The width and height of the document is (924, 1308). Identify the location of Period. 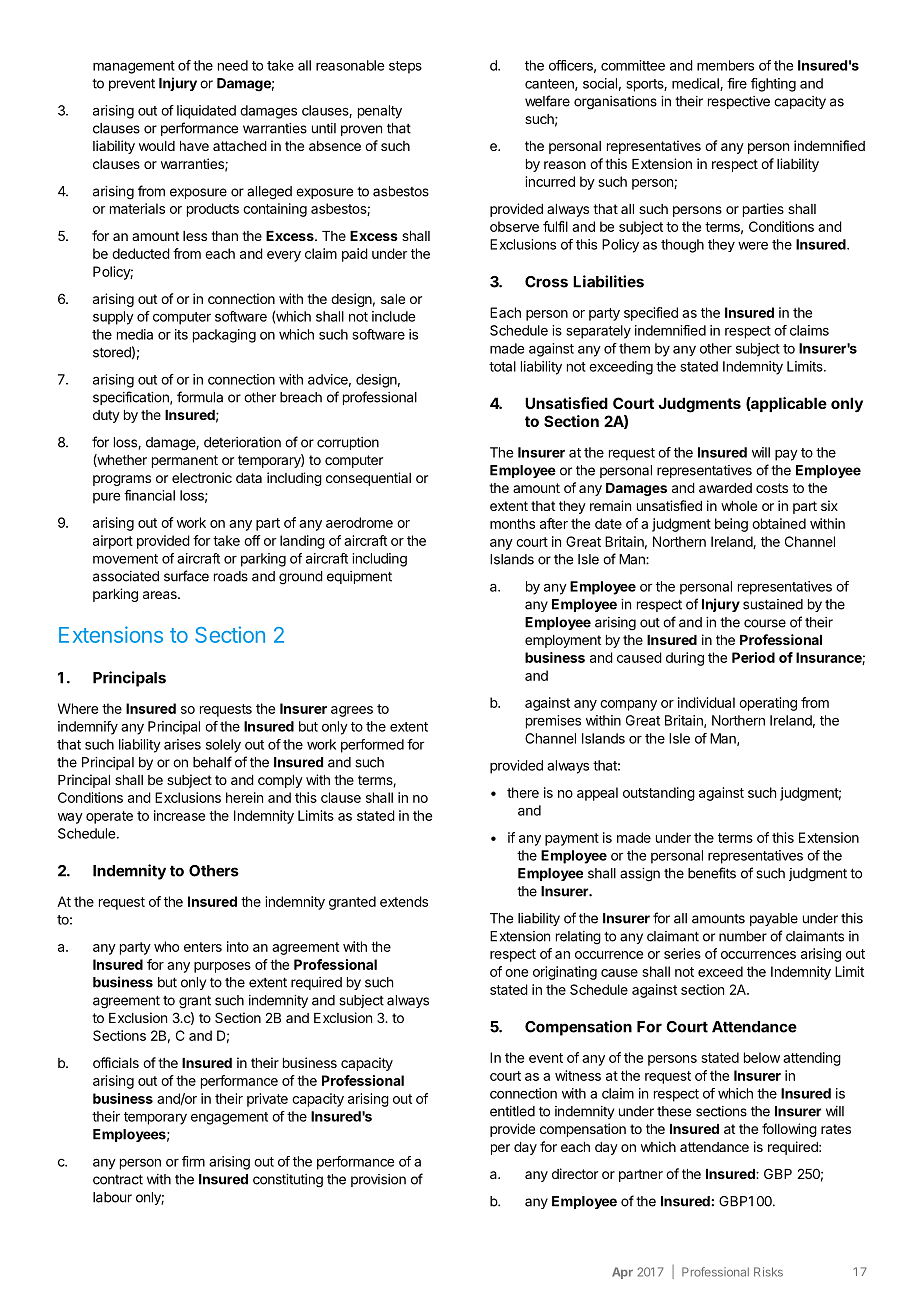
(753, 657).
